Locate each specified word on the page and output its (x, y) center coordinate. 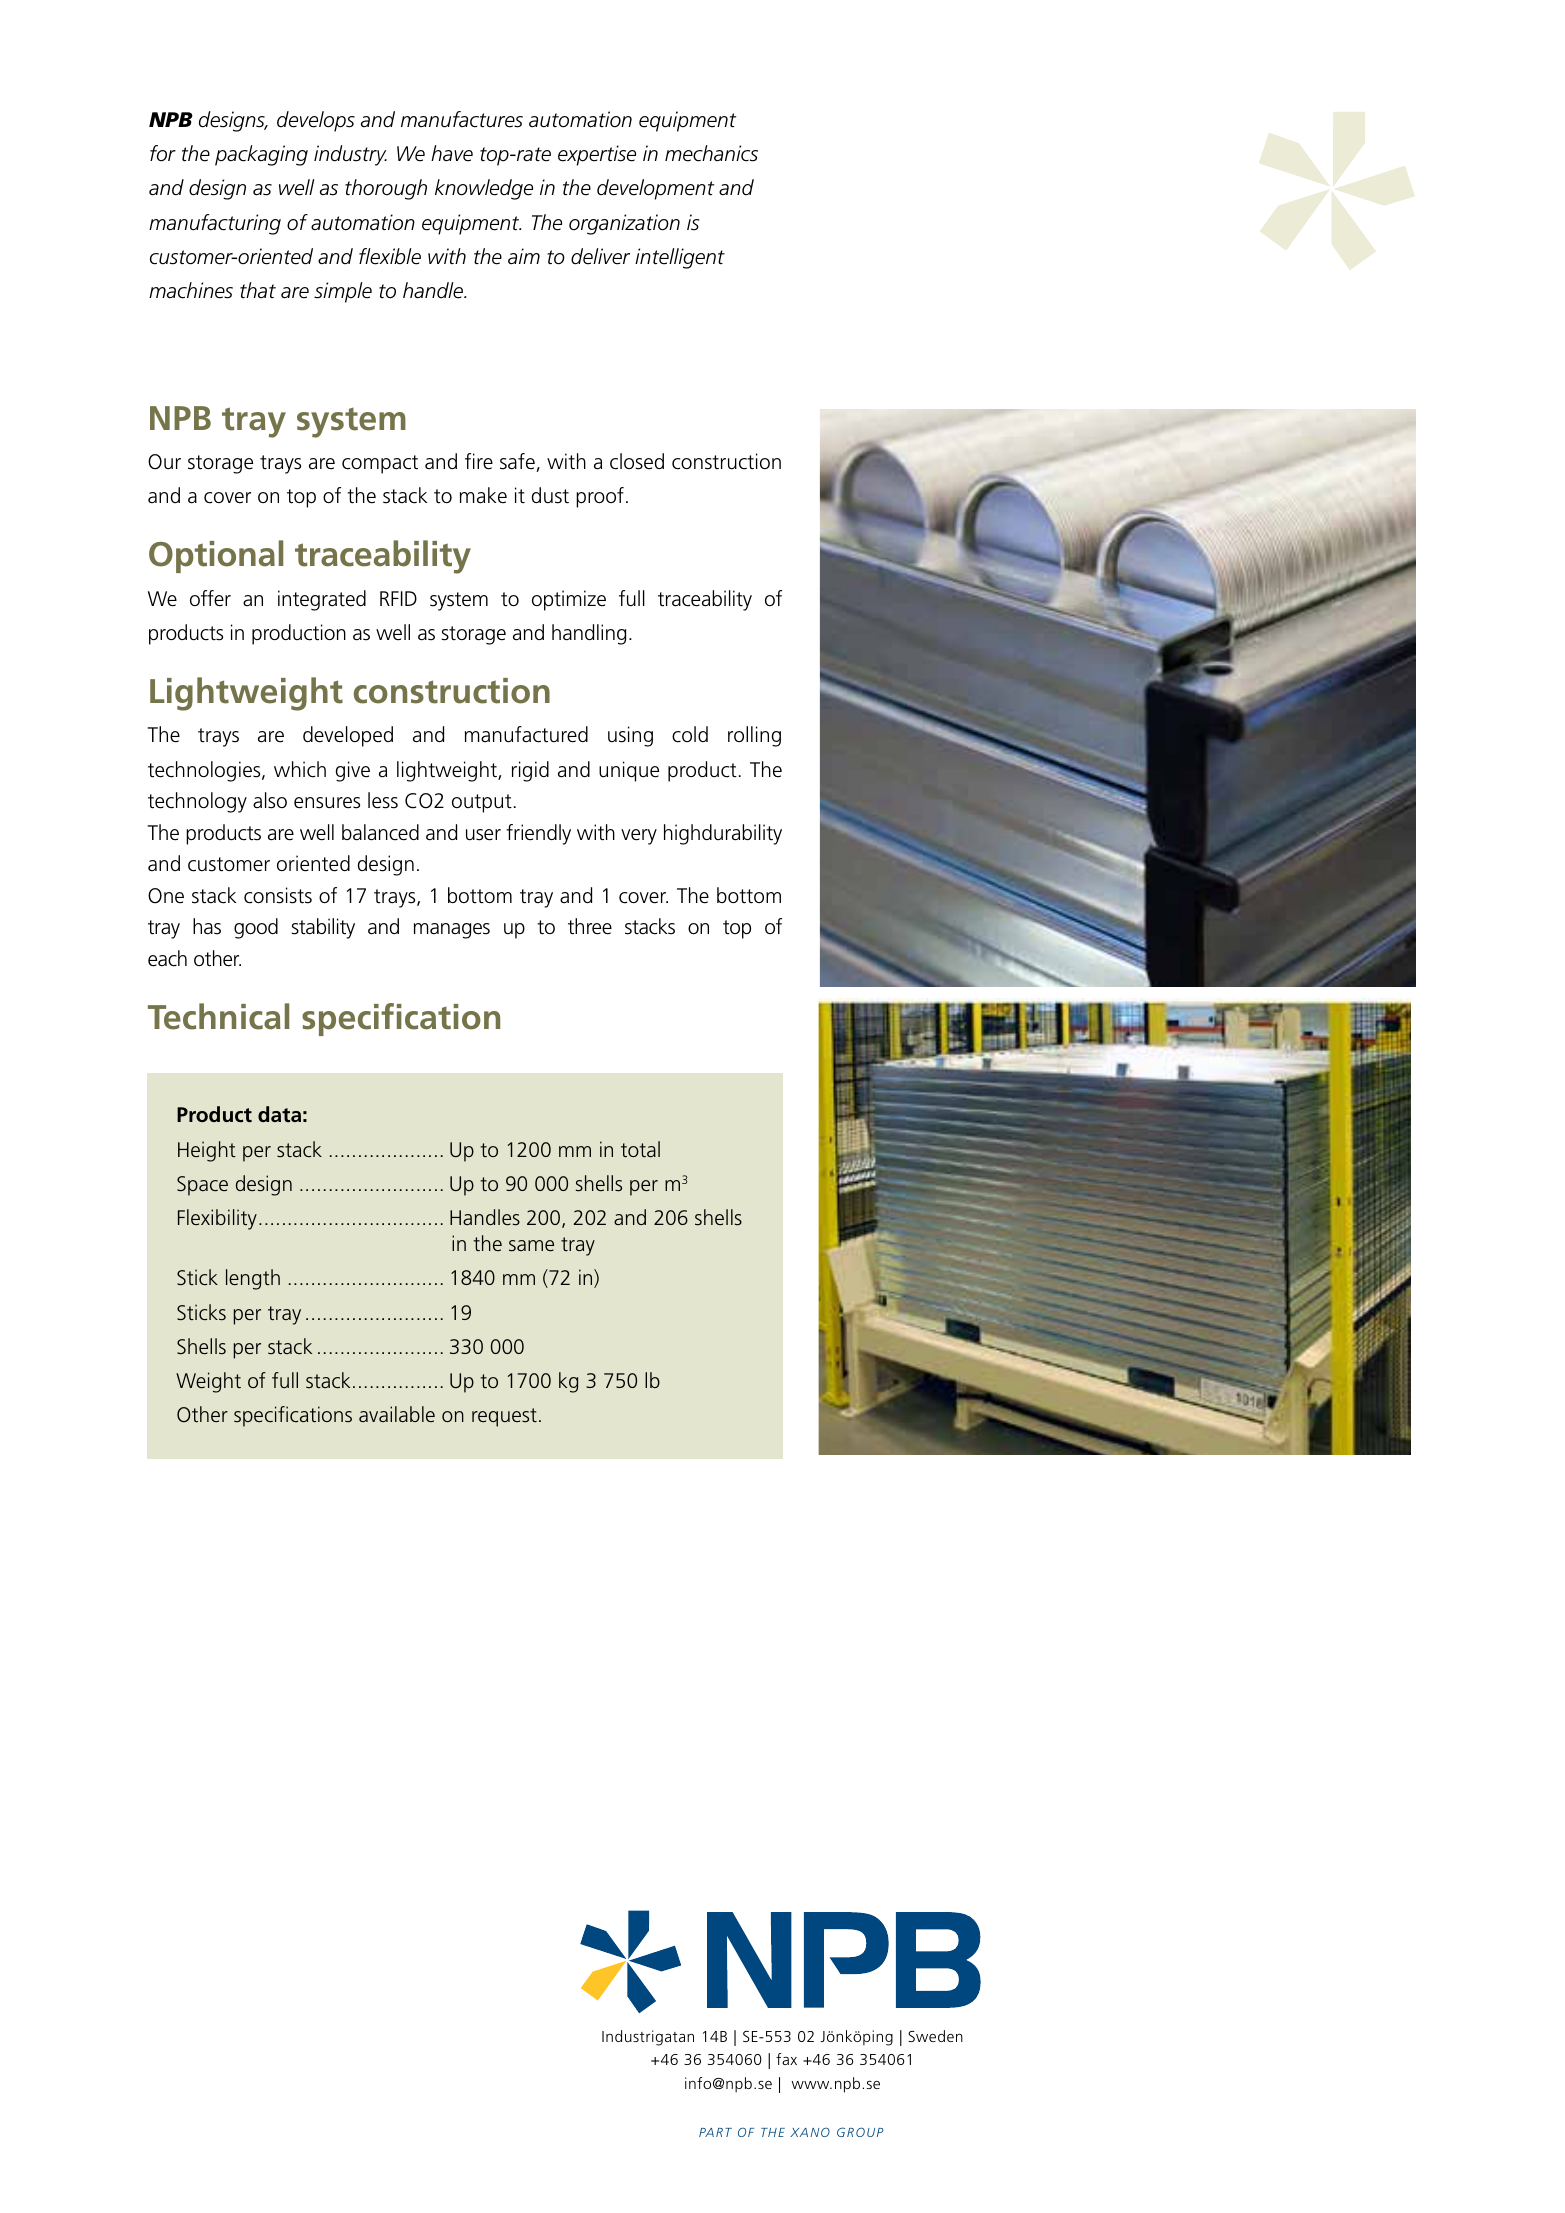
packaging (261, 155)
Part (715, 2132)
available (397, 1414)
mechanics (711, 153)
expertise (597, 155)
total (640, 1149)
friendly (538, 834)
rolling (754, 736)
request (504, 1417)
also (270, 800)
